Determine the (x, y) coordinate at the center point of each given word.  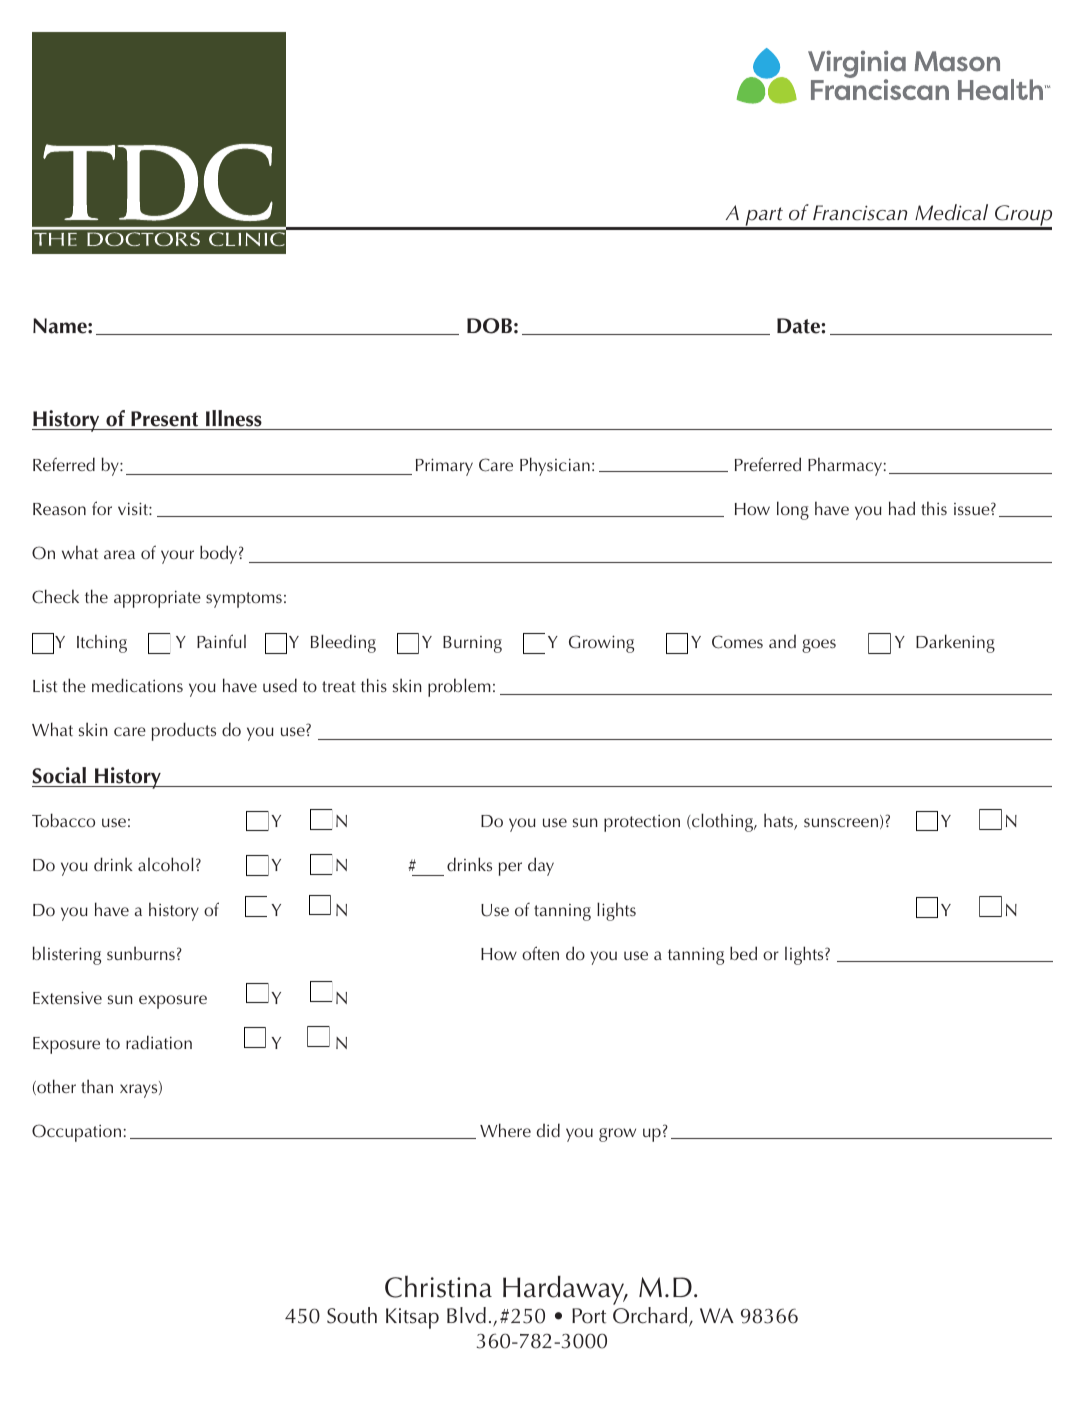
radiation (159, 1042)
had (902, 508)
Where (505, 1130)
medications (137, 685)
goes (819, 646)
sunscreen (842, 823)
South (352, 1315)
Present (165, 420)
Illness (234, 420)
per (510, 869)
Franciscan (860, 213)
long (793, 510)
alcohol (166, 864)
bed (743, 953)
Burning (472, 644)
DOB (489, 326)
